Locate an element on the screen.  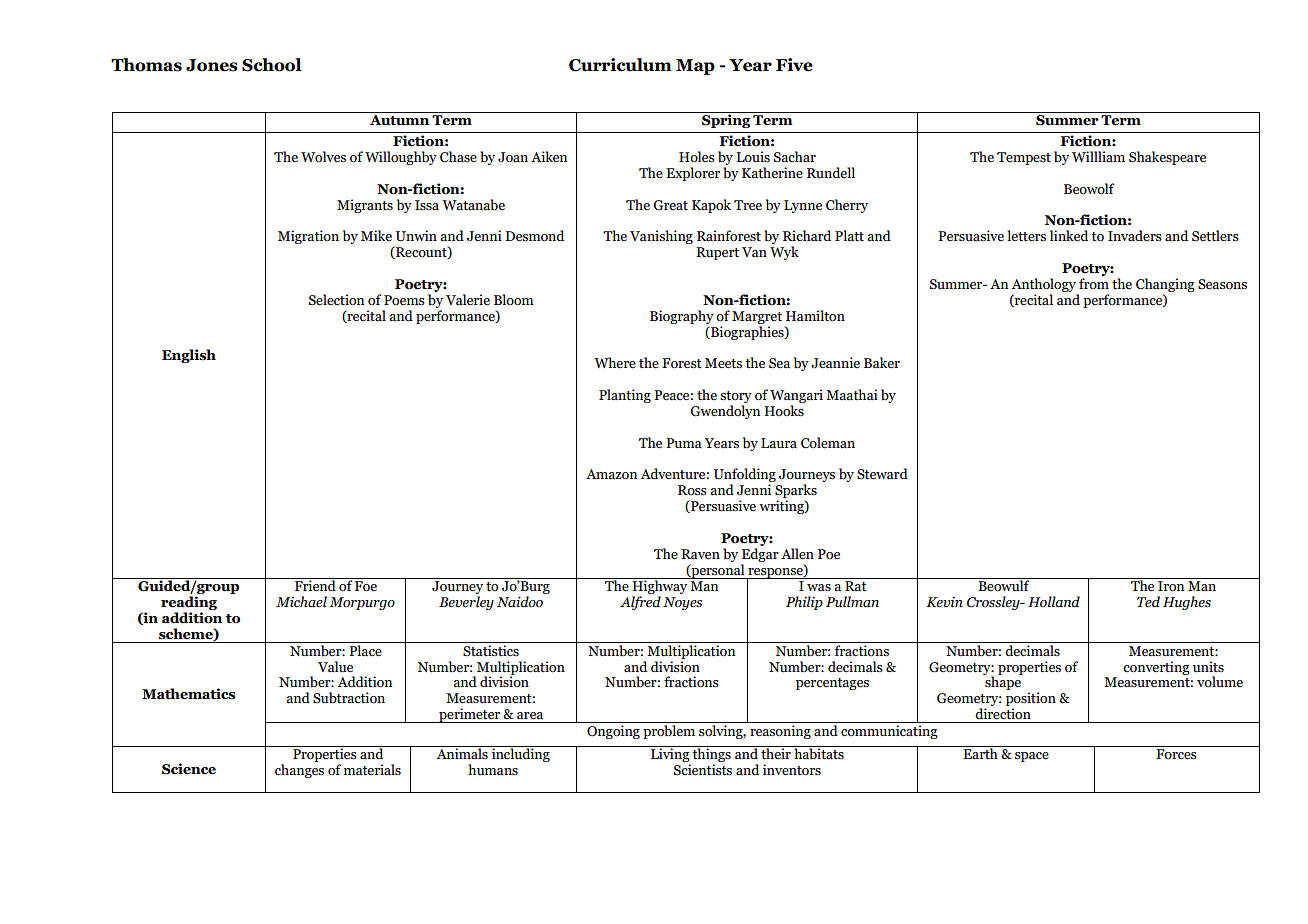
Gwendolyn is located at coordinates (725, 412).
